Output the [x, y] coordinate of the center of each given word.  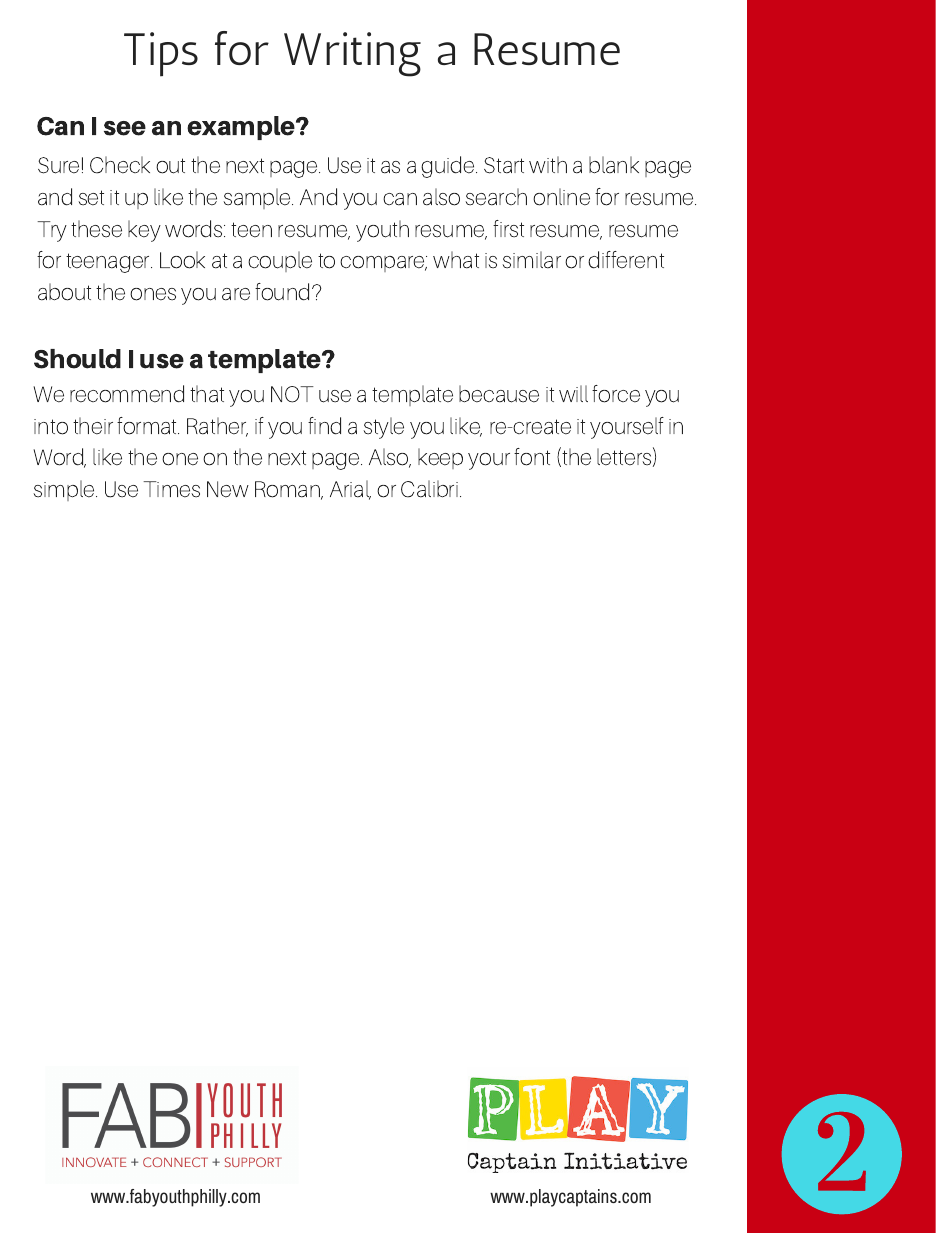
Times [171, 489]
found [282, 292]
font [532, 457]
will [573, 393]
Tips [161, 54]
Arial [350, 490]
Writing [352, 54]
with [548, 164]
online [561, 197]
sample [258, 198]
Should [77, 359]
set [91, 198]
